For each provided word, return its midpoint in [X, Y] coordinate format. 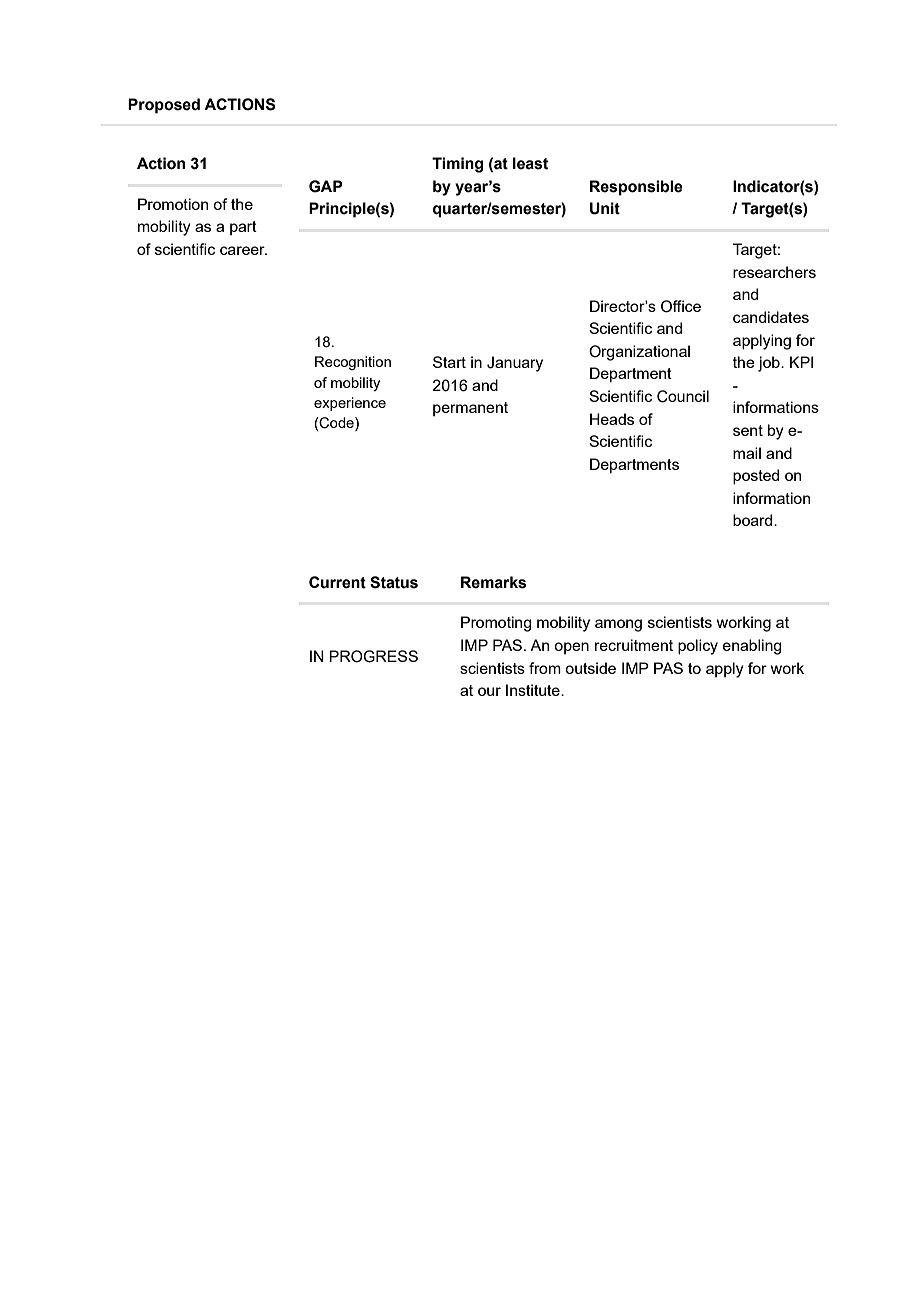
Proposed [164, 106]
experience [350, 404]
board [754, 520]
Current [337, 582]
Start [449, 362]
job [770, 364]
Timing [457, 165]
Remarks [493, 582]
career [243, 250]
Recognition [353, 363]
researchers [774, 272]
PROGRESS [373, 656]
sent [748, 430]
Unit [605, 208]
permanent [470, 409]
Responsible [636, 188]
